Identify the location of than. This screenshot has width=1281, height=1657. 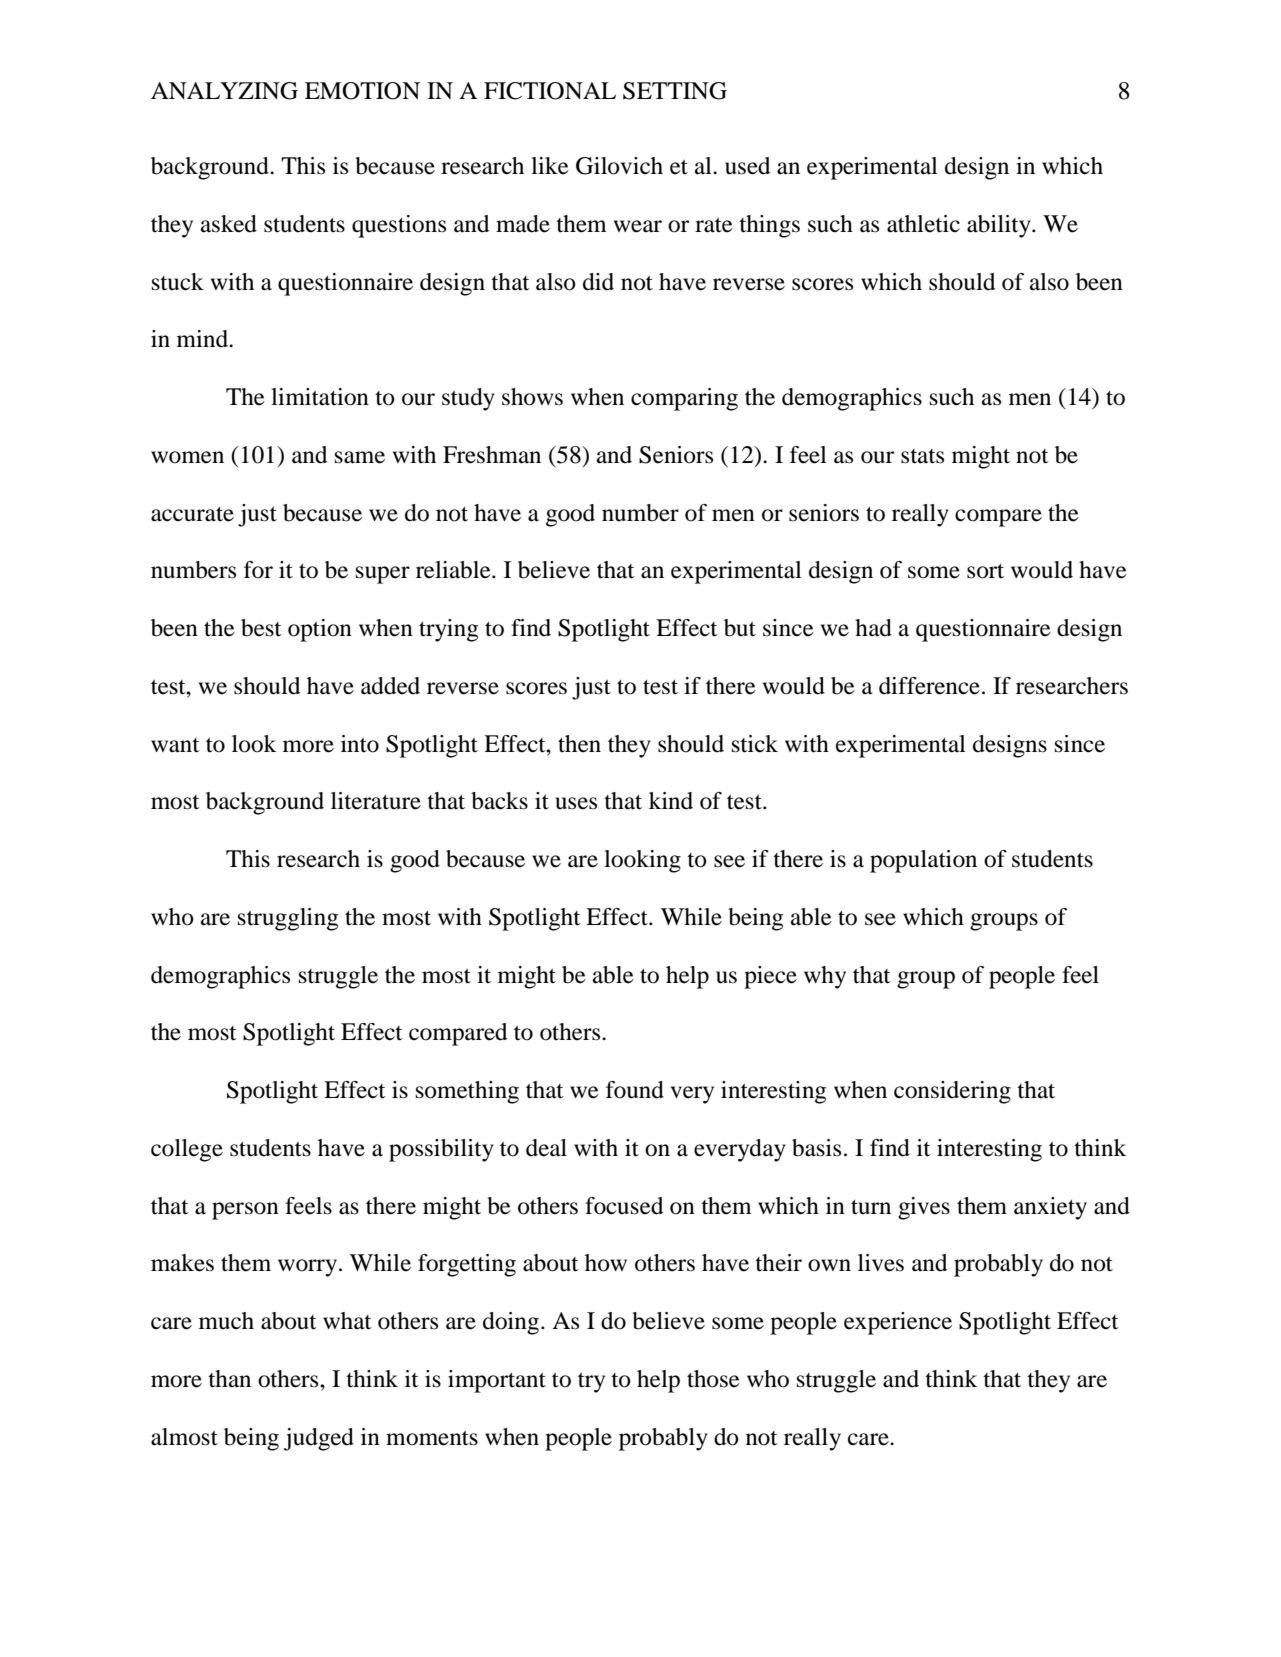
(229, 1379).
